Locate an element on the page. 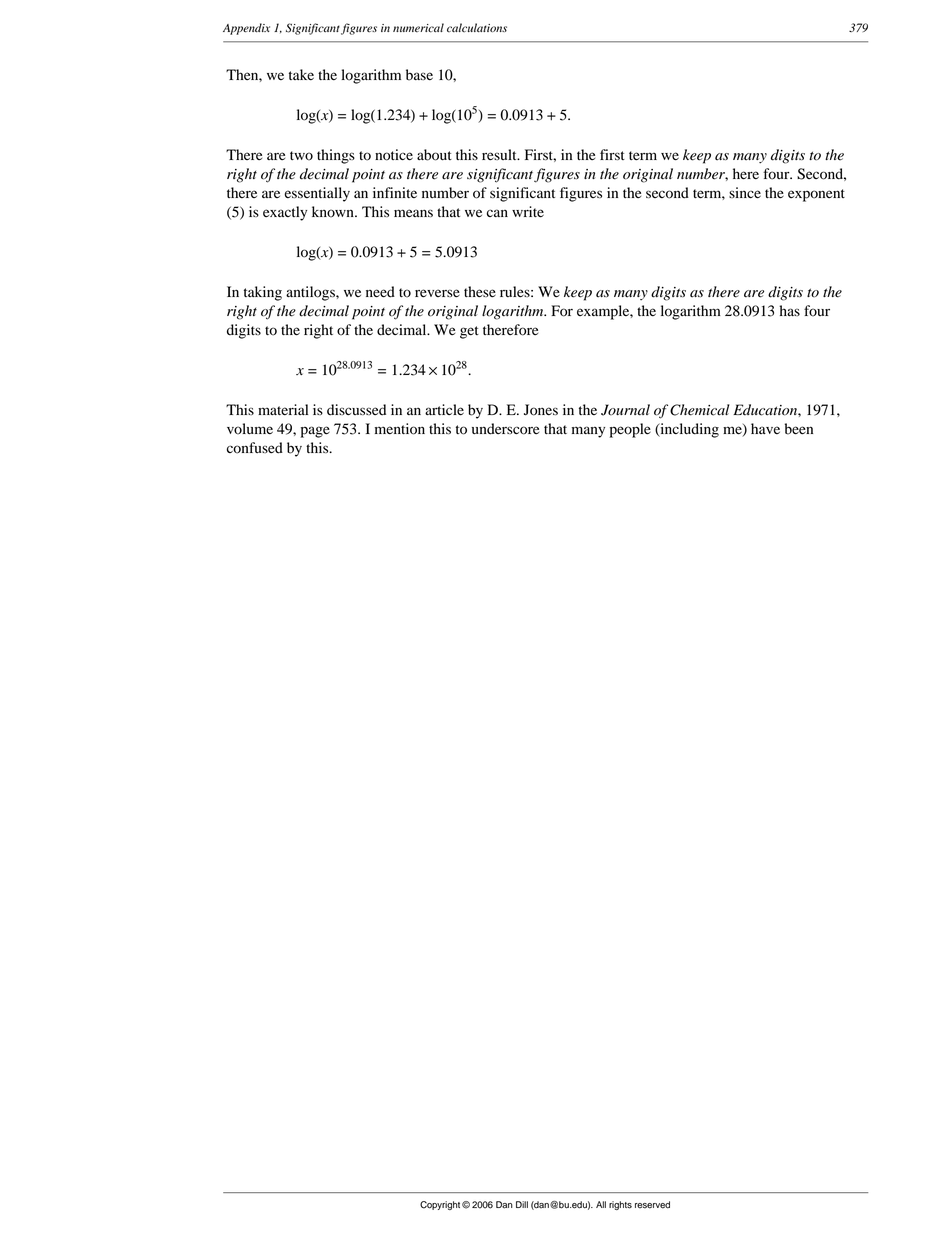 This page has height=1233, width=952. have is located at coordinates (765, 428).
